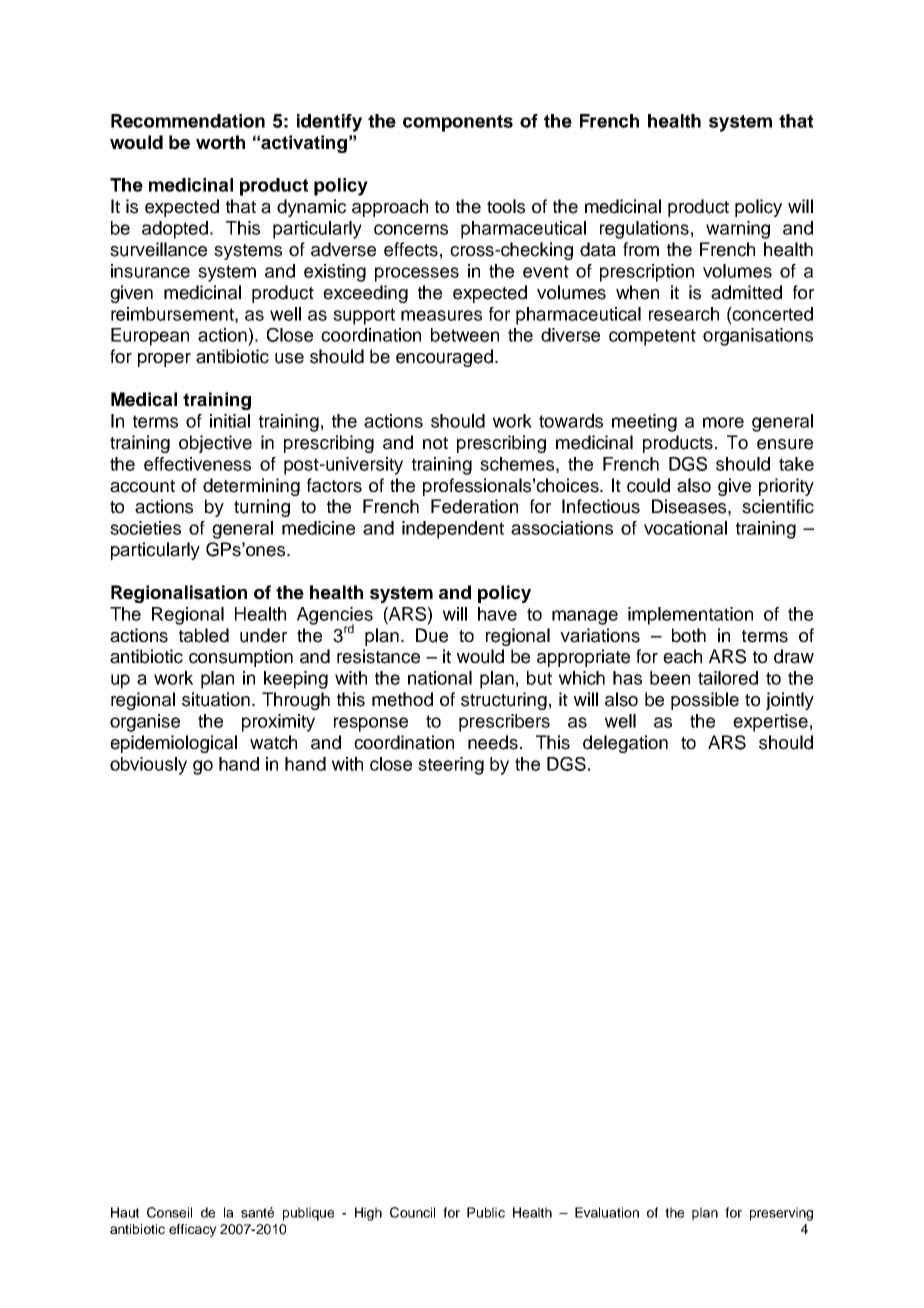 The image size is (924, 1308). Describe the element at coordinates (738, 230) in the screenshot. I see `warning` at that location.
